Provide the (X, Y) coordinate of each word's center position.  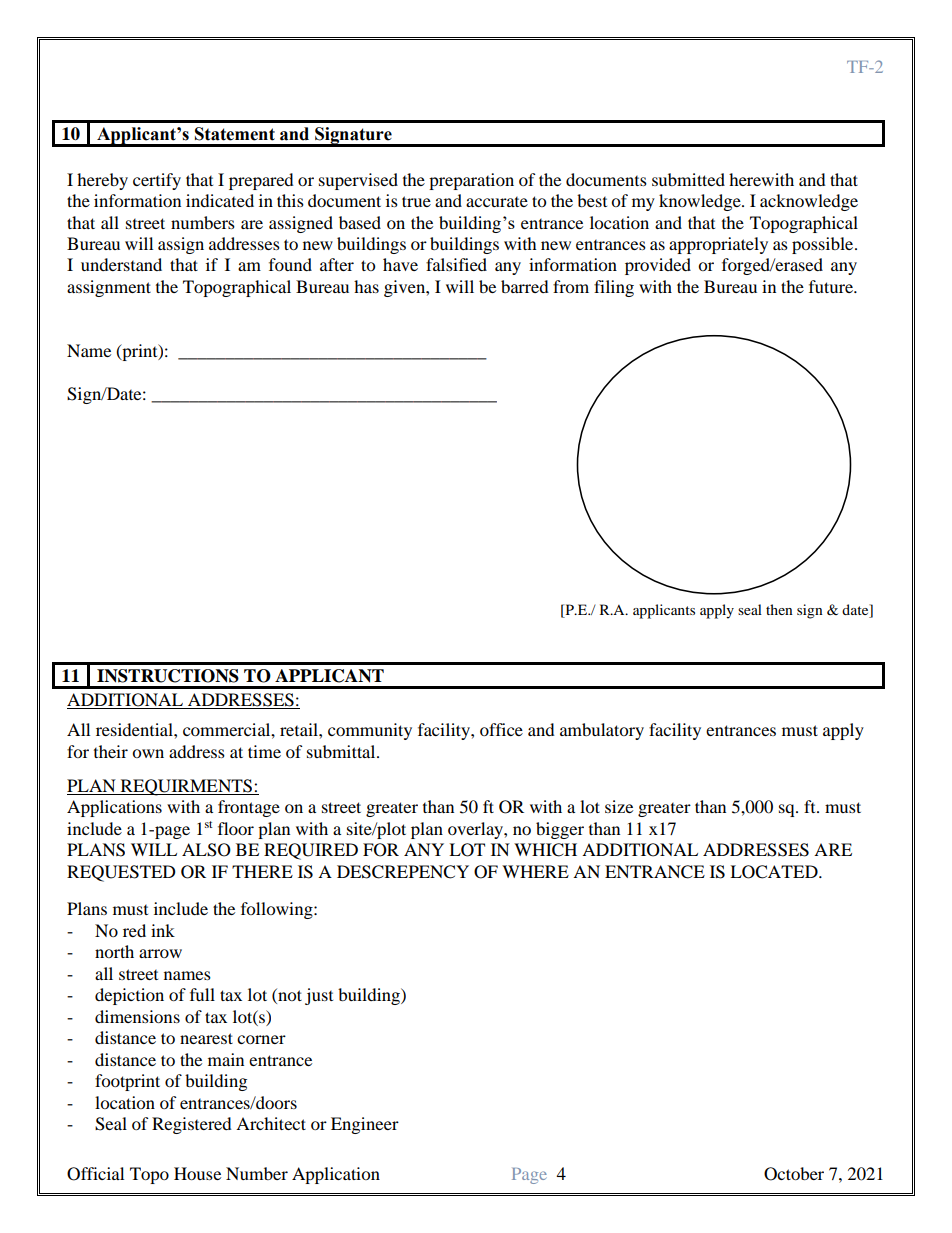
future (832, 286)
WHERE (535, 871)
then (779, 609)
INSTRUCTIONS (168, 676)
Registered (192, 1125)
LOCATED (775, 872)
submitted (688, 179)
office (501, 729)
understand (121, 264)
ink (163, 930)
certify (157, 181)
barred (525, 286)
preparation (471, 181)
